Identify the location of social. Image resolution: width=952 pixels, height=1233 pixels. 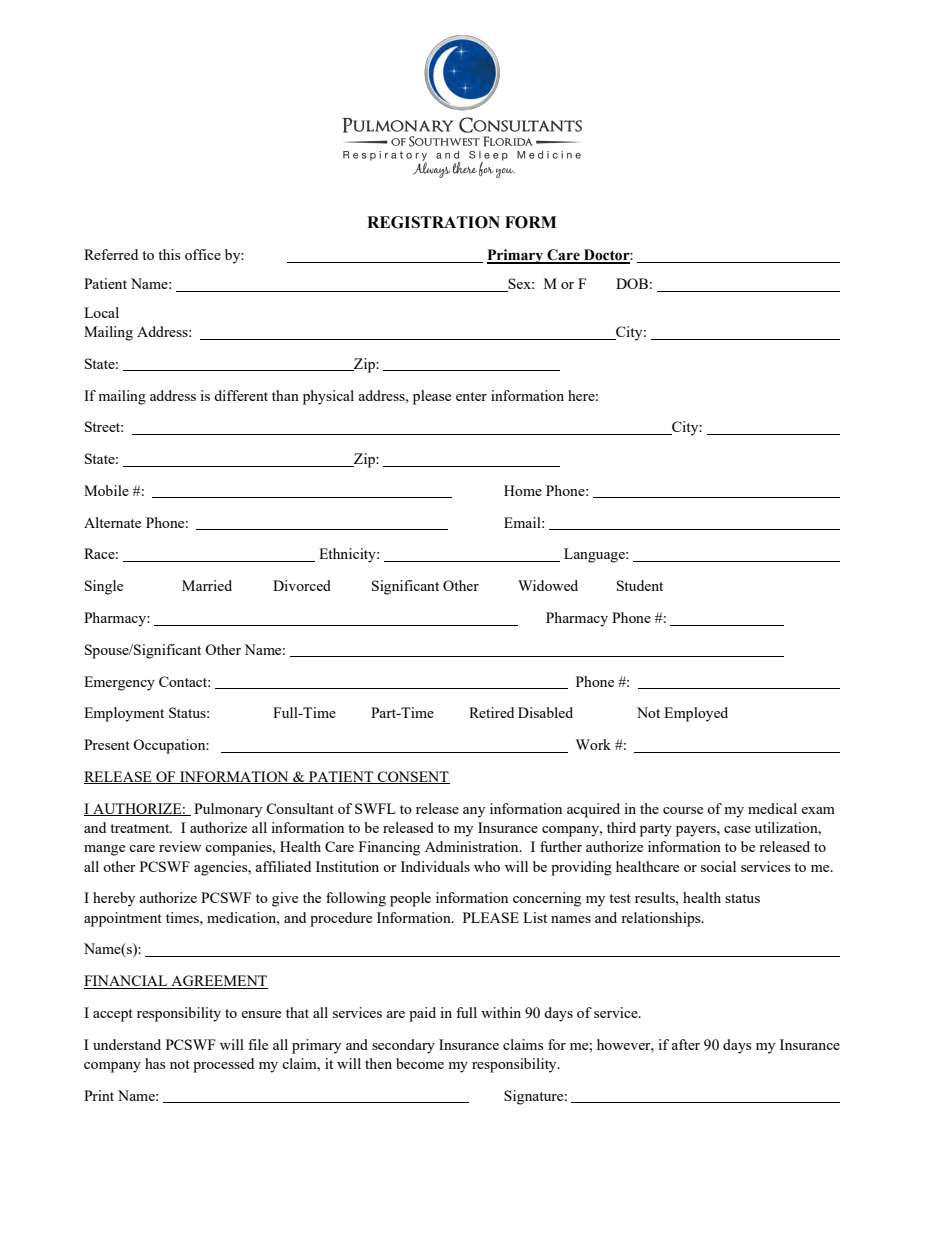
(718, 866).
